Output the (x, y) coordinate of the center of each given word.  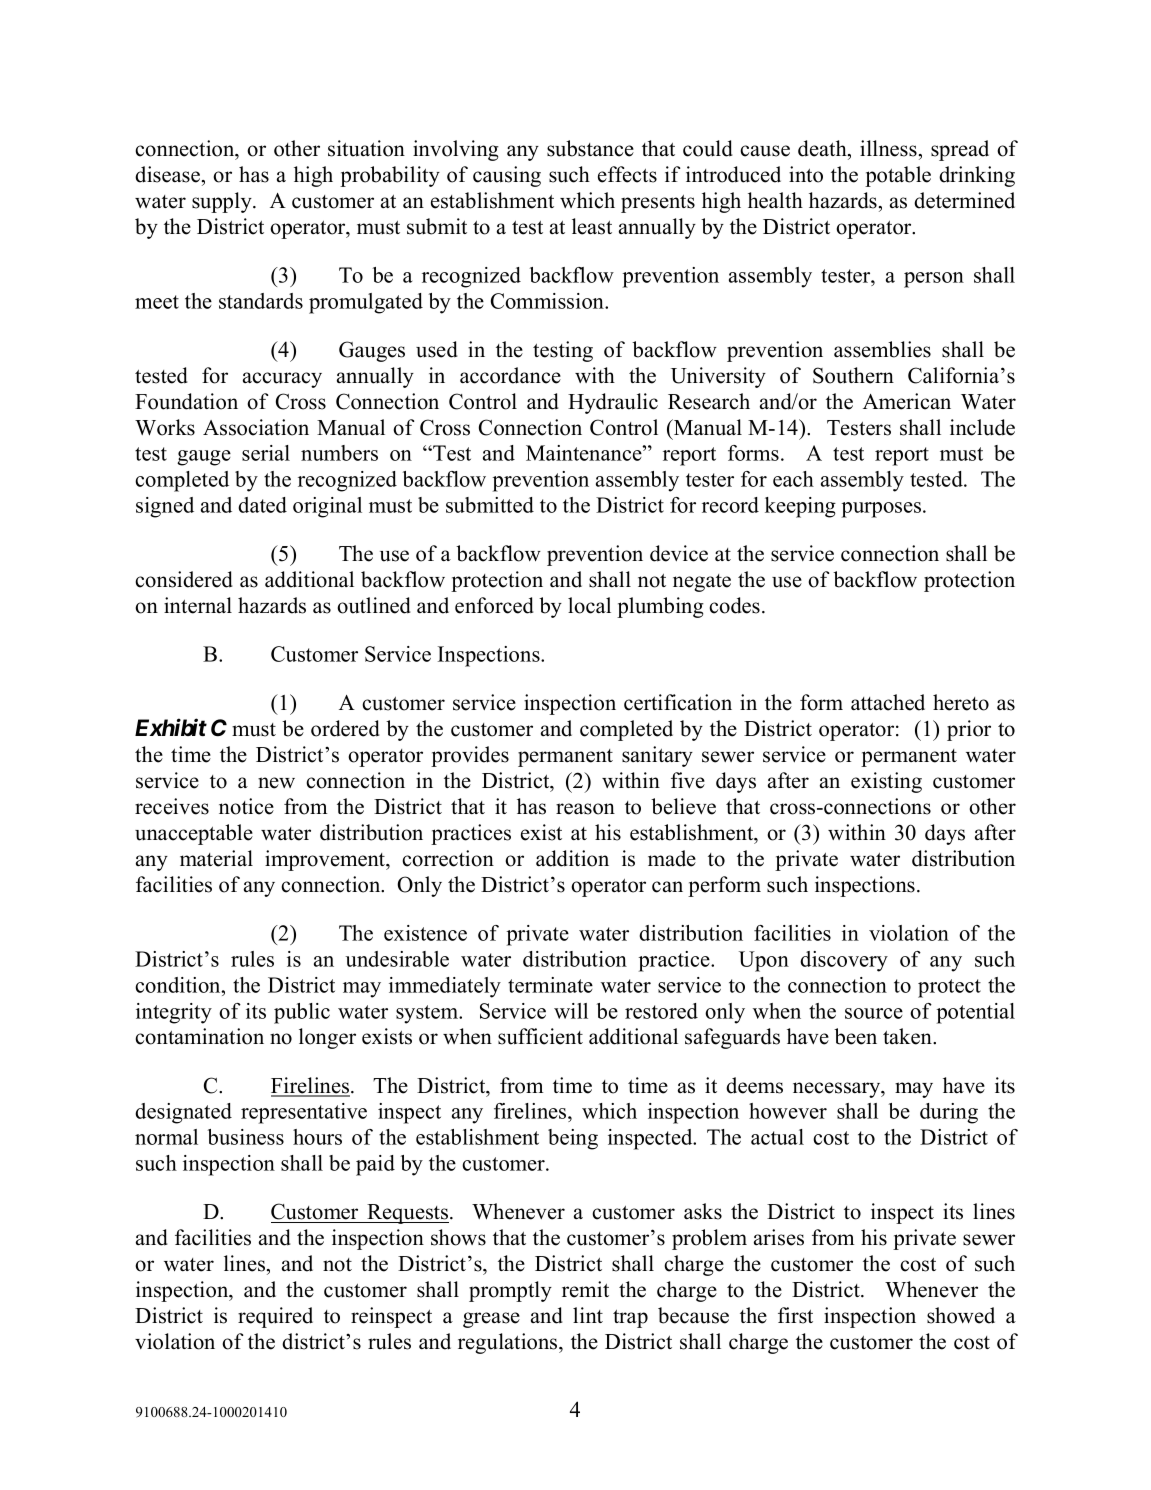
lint (588, 1315)
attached (888, 702)
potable (898, 176)
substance (590, 148)
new (276, 783)
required (275, 1317)
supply (223, 202)
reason (585, 809)
